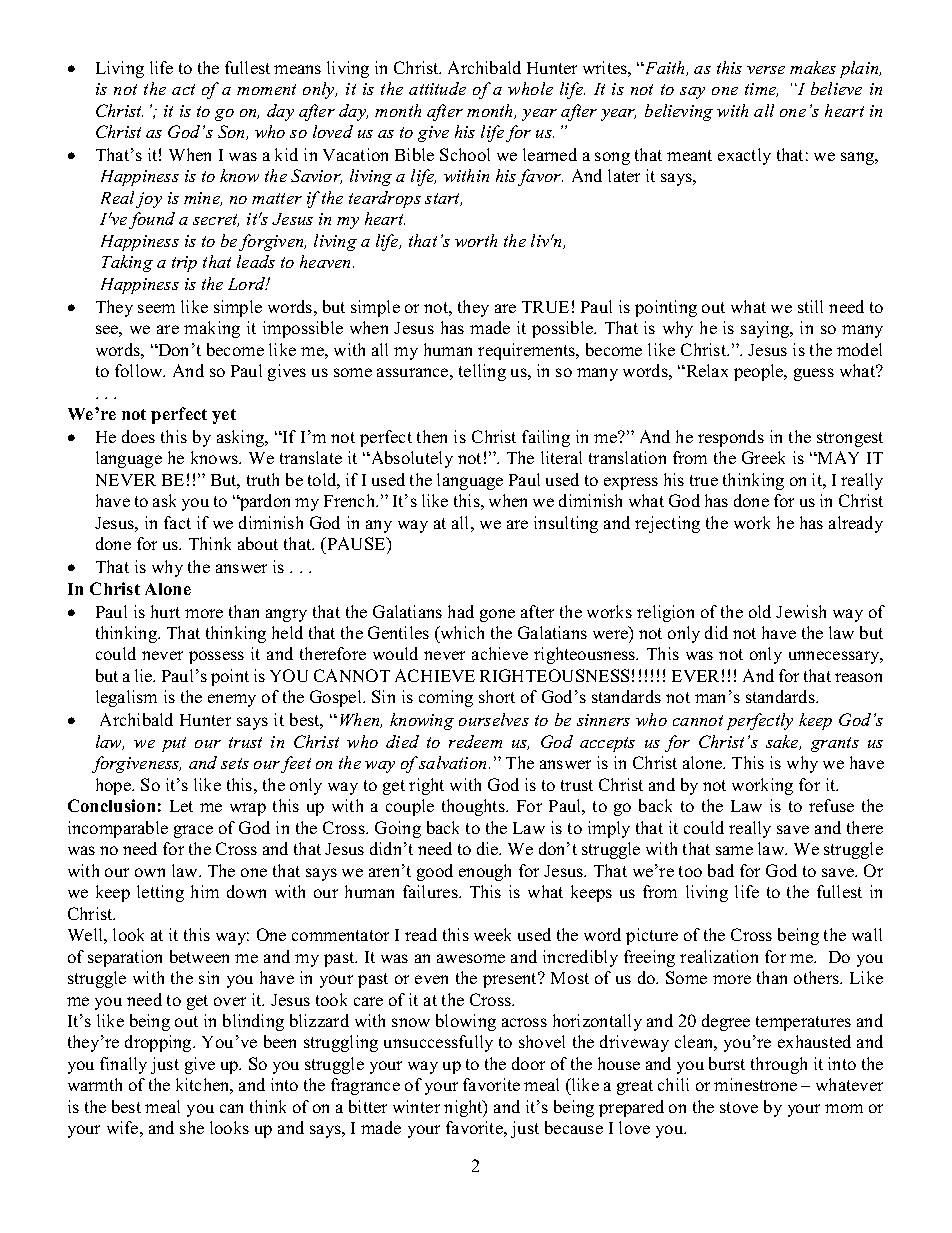  What do you see at coordinates (192, 1127) in the screenshot?
I see `she` at bounding box center [192, 1127].
